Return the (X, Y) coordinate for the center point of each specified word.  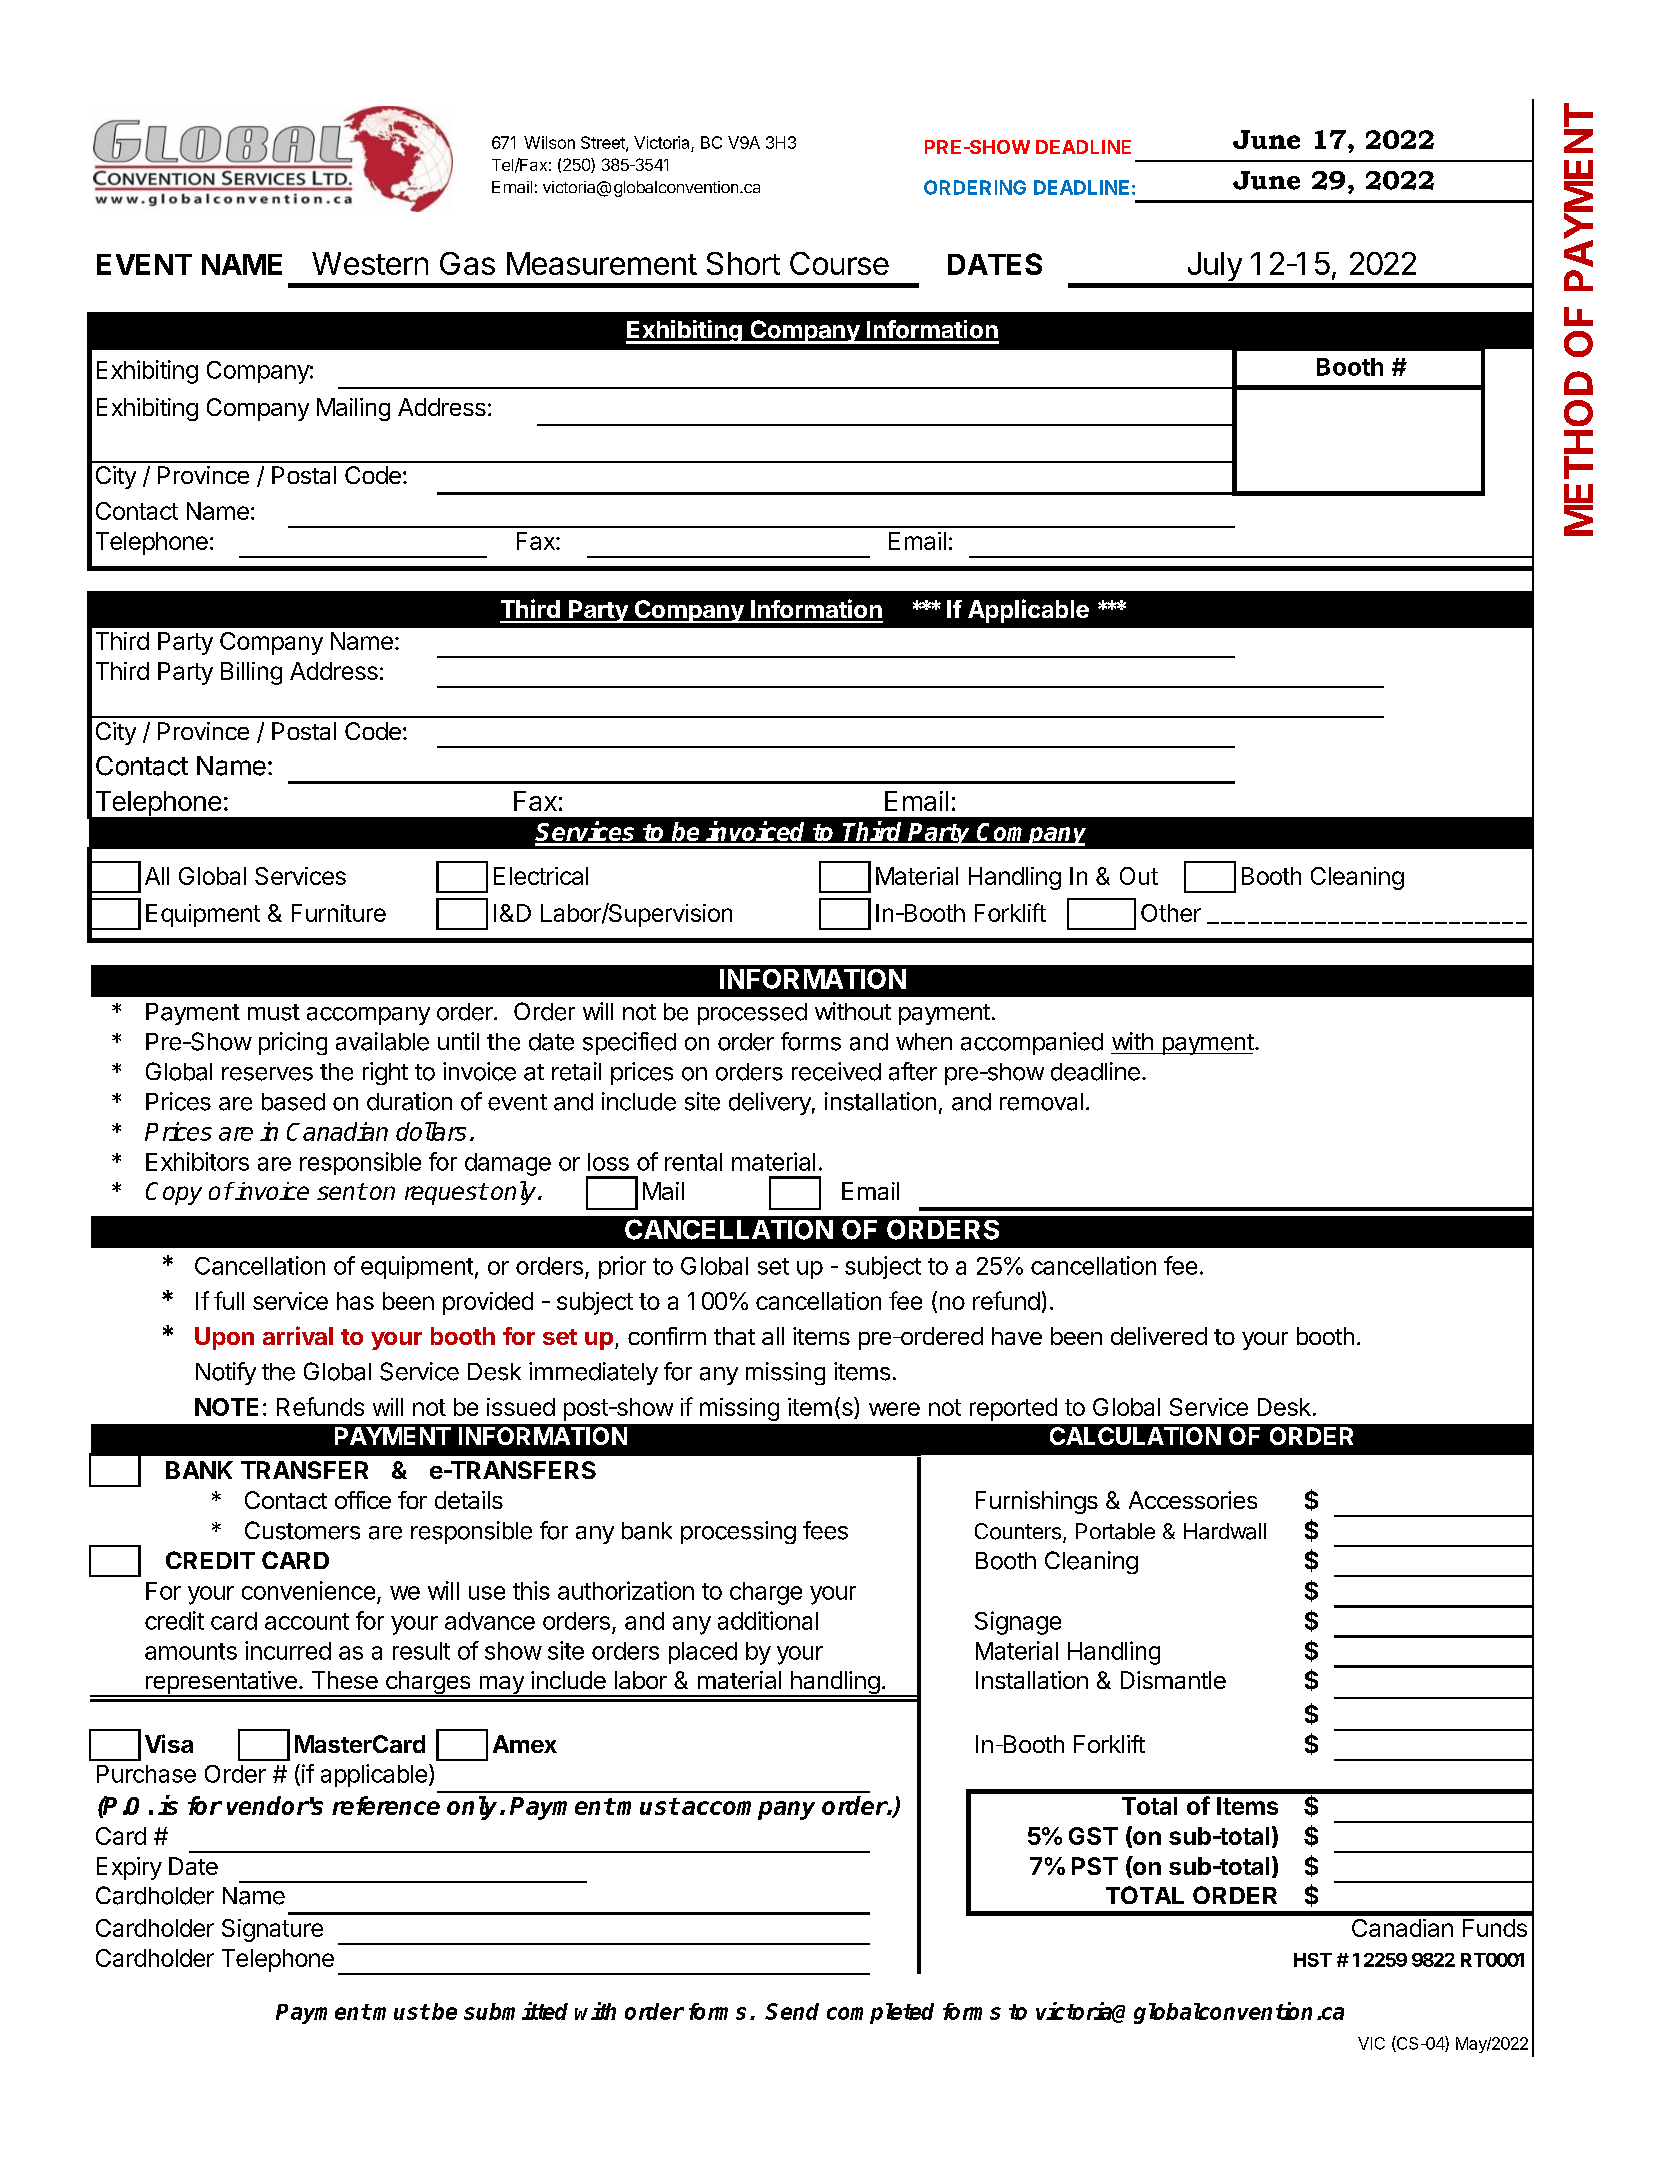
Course (839, 263)
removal (1041, 1102)
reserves (267, 1074)
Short (743, 263)
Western (370, 263)
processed (752, 1014)
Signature (272, 1930)
